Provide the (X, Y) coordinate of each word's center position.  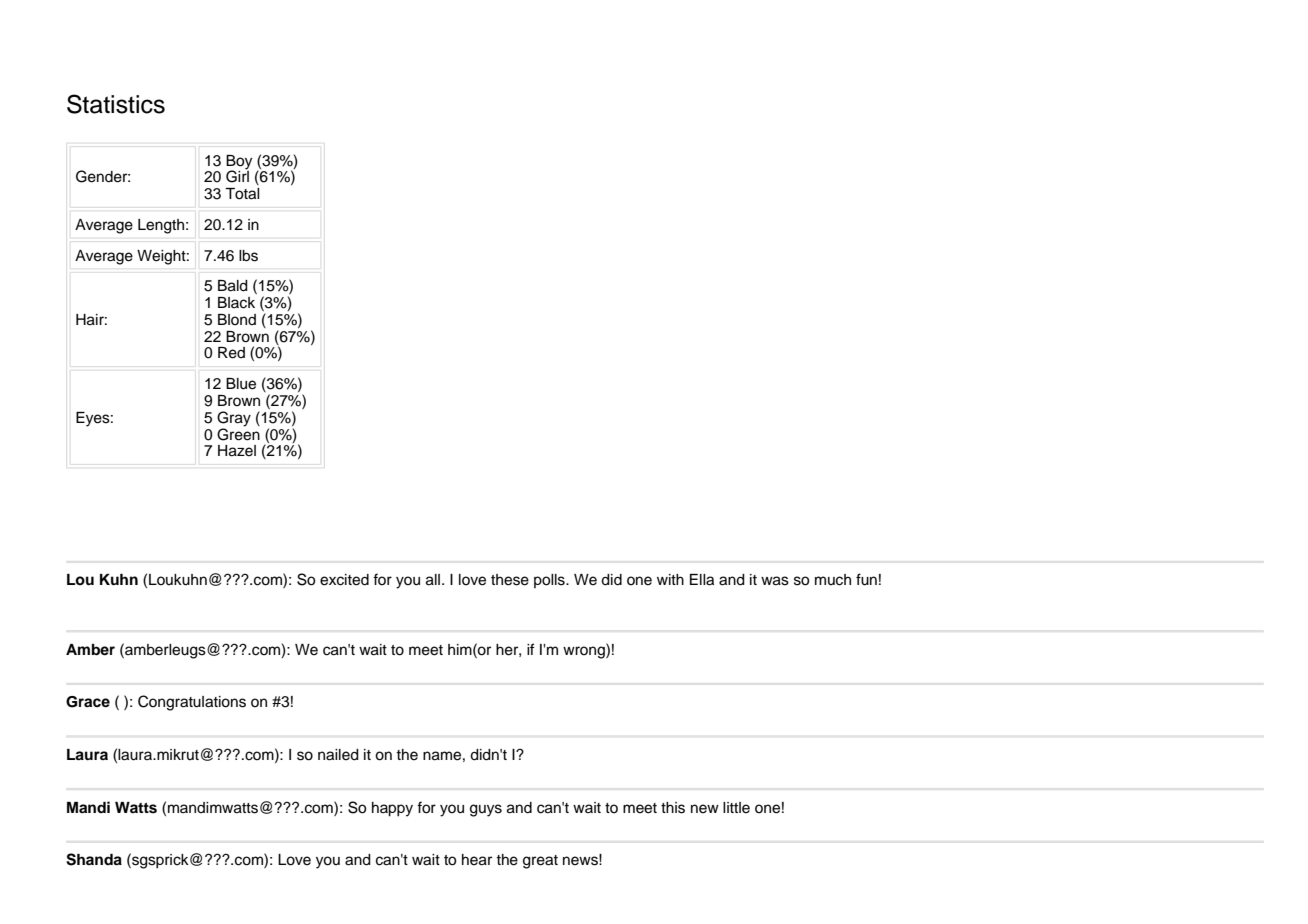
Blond (237, 319)
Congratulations (192, 703)
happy (392, 809)
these (510, 580)
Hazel (237, 451)
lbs (248, 256)
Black (236, 303)
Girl (237, 176)
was (775, 581)
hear (477, 860)
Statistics (116, 104)
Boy (239, 163)
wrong (585, 651)
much (833, 580)
